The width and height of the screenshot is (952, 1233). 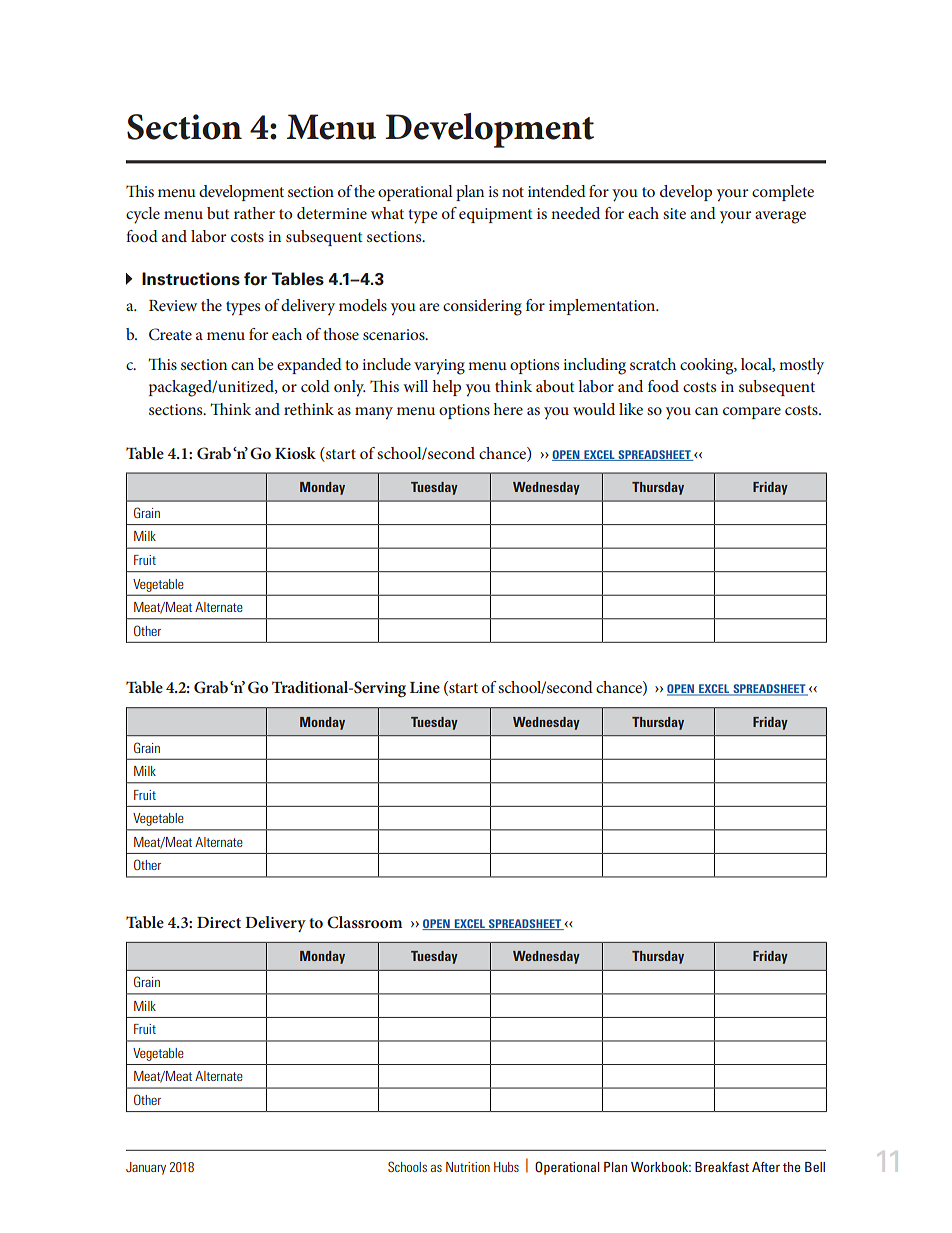 What do you see at coordinates (315, 386) in the screenshot?
I see `cold` at bounding box center [315, 386].
